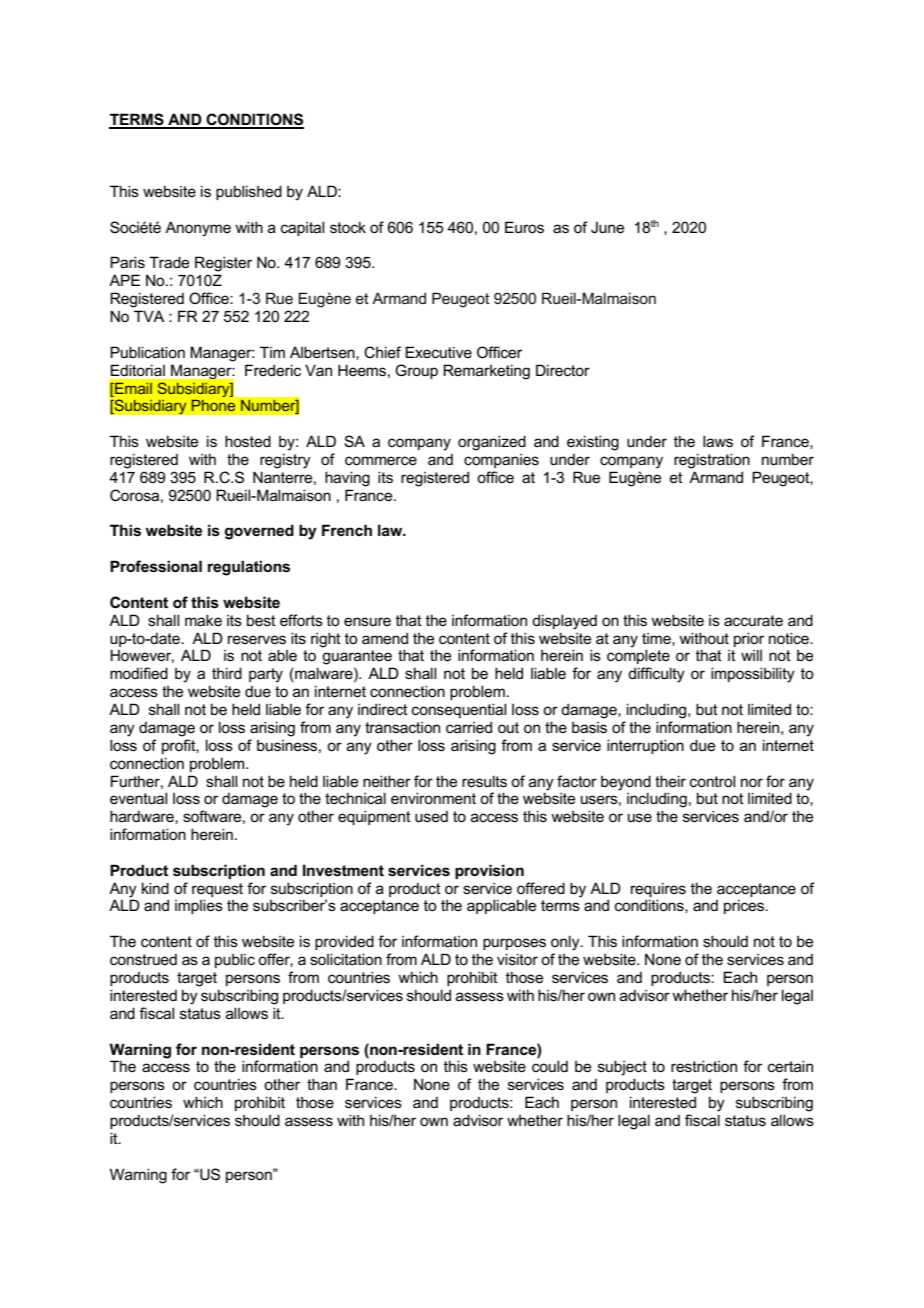 The height and width of the screenshot is (1308, 924). What do you see at coordinates (550, 1065) in the screenshot?
I see `could` at bounding box center [550, 1065].
